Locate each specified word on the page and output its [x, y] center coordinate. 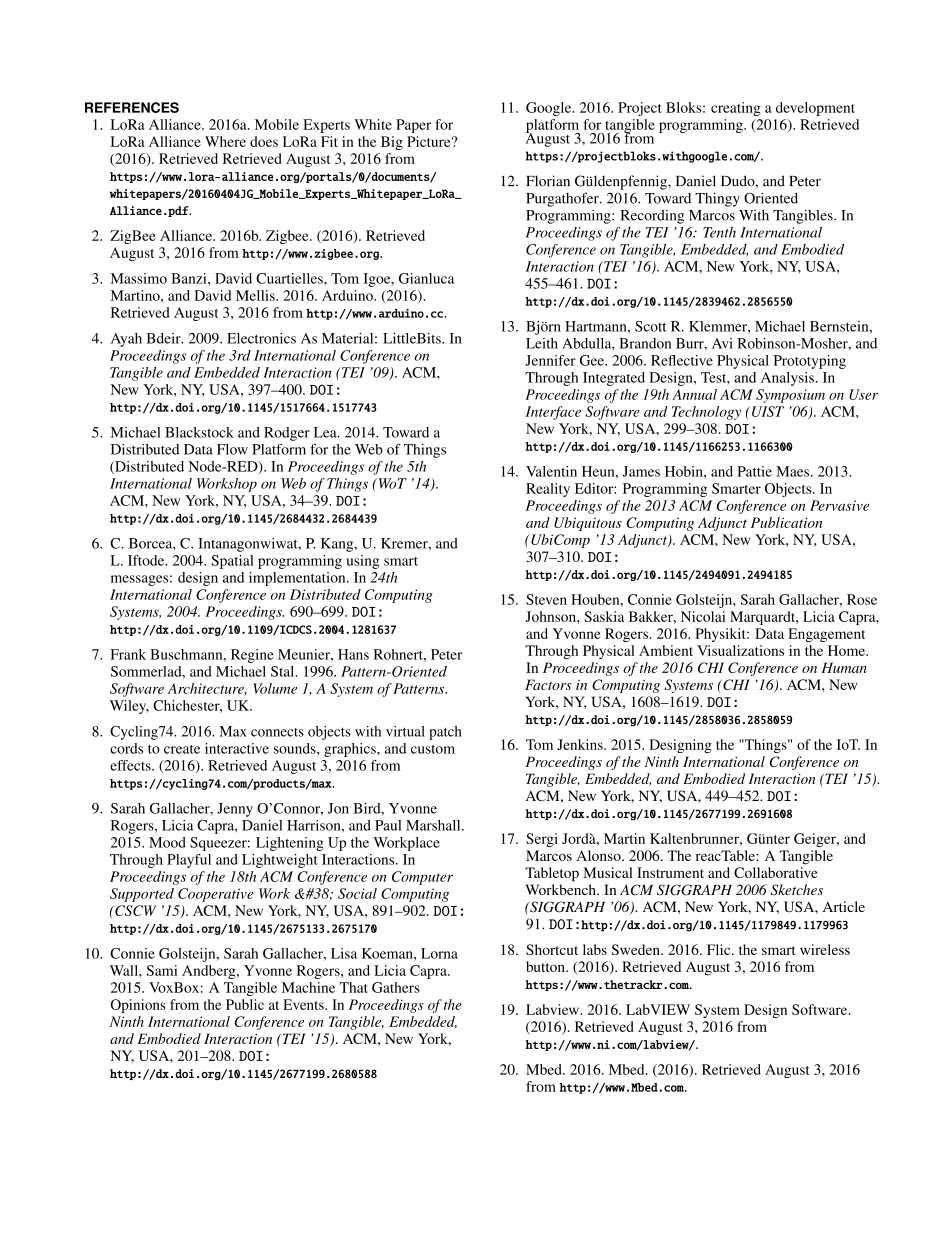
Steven [546, 599]
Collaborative [776, 872]
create [182, 749]
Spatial [232, 562]
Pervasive [839, 505]
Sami [162, 970]
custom [433, 749]
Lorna [439, 953]
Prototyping [810, 362]
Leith [542, 343]
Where [225, 141]
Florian [548, 181]
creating [736, 109]
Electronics [261, 338]
